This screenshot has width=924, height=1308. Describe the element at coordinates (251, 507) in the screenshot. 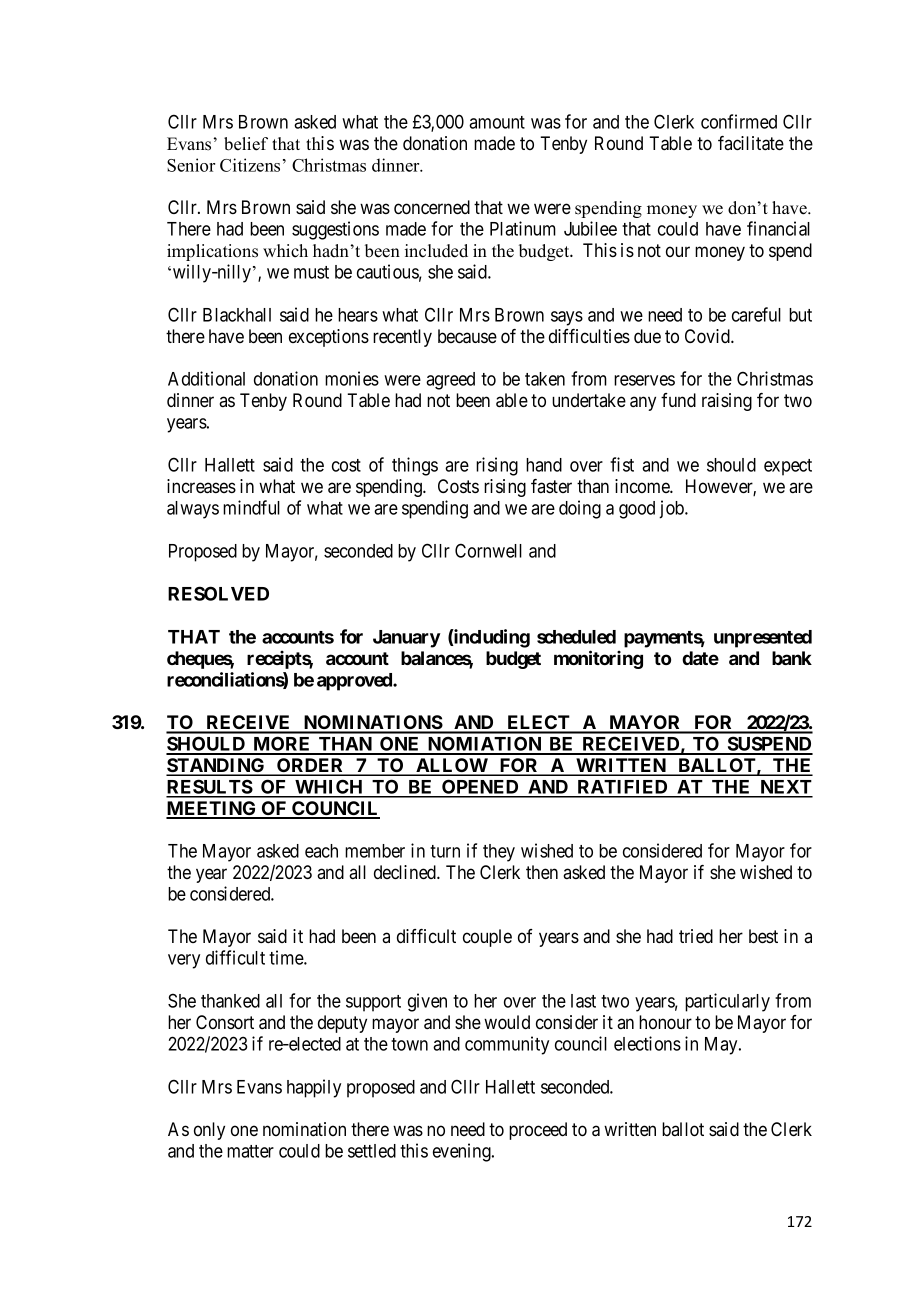

I see `mindful` at that location.
